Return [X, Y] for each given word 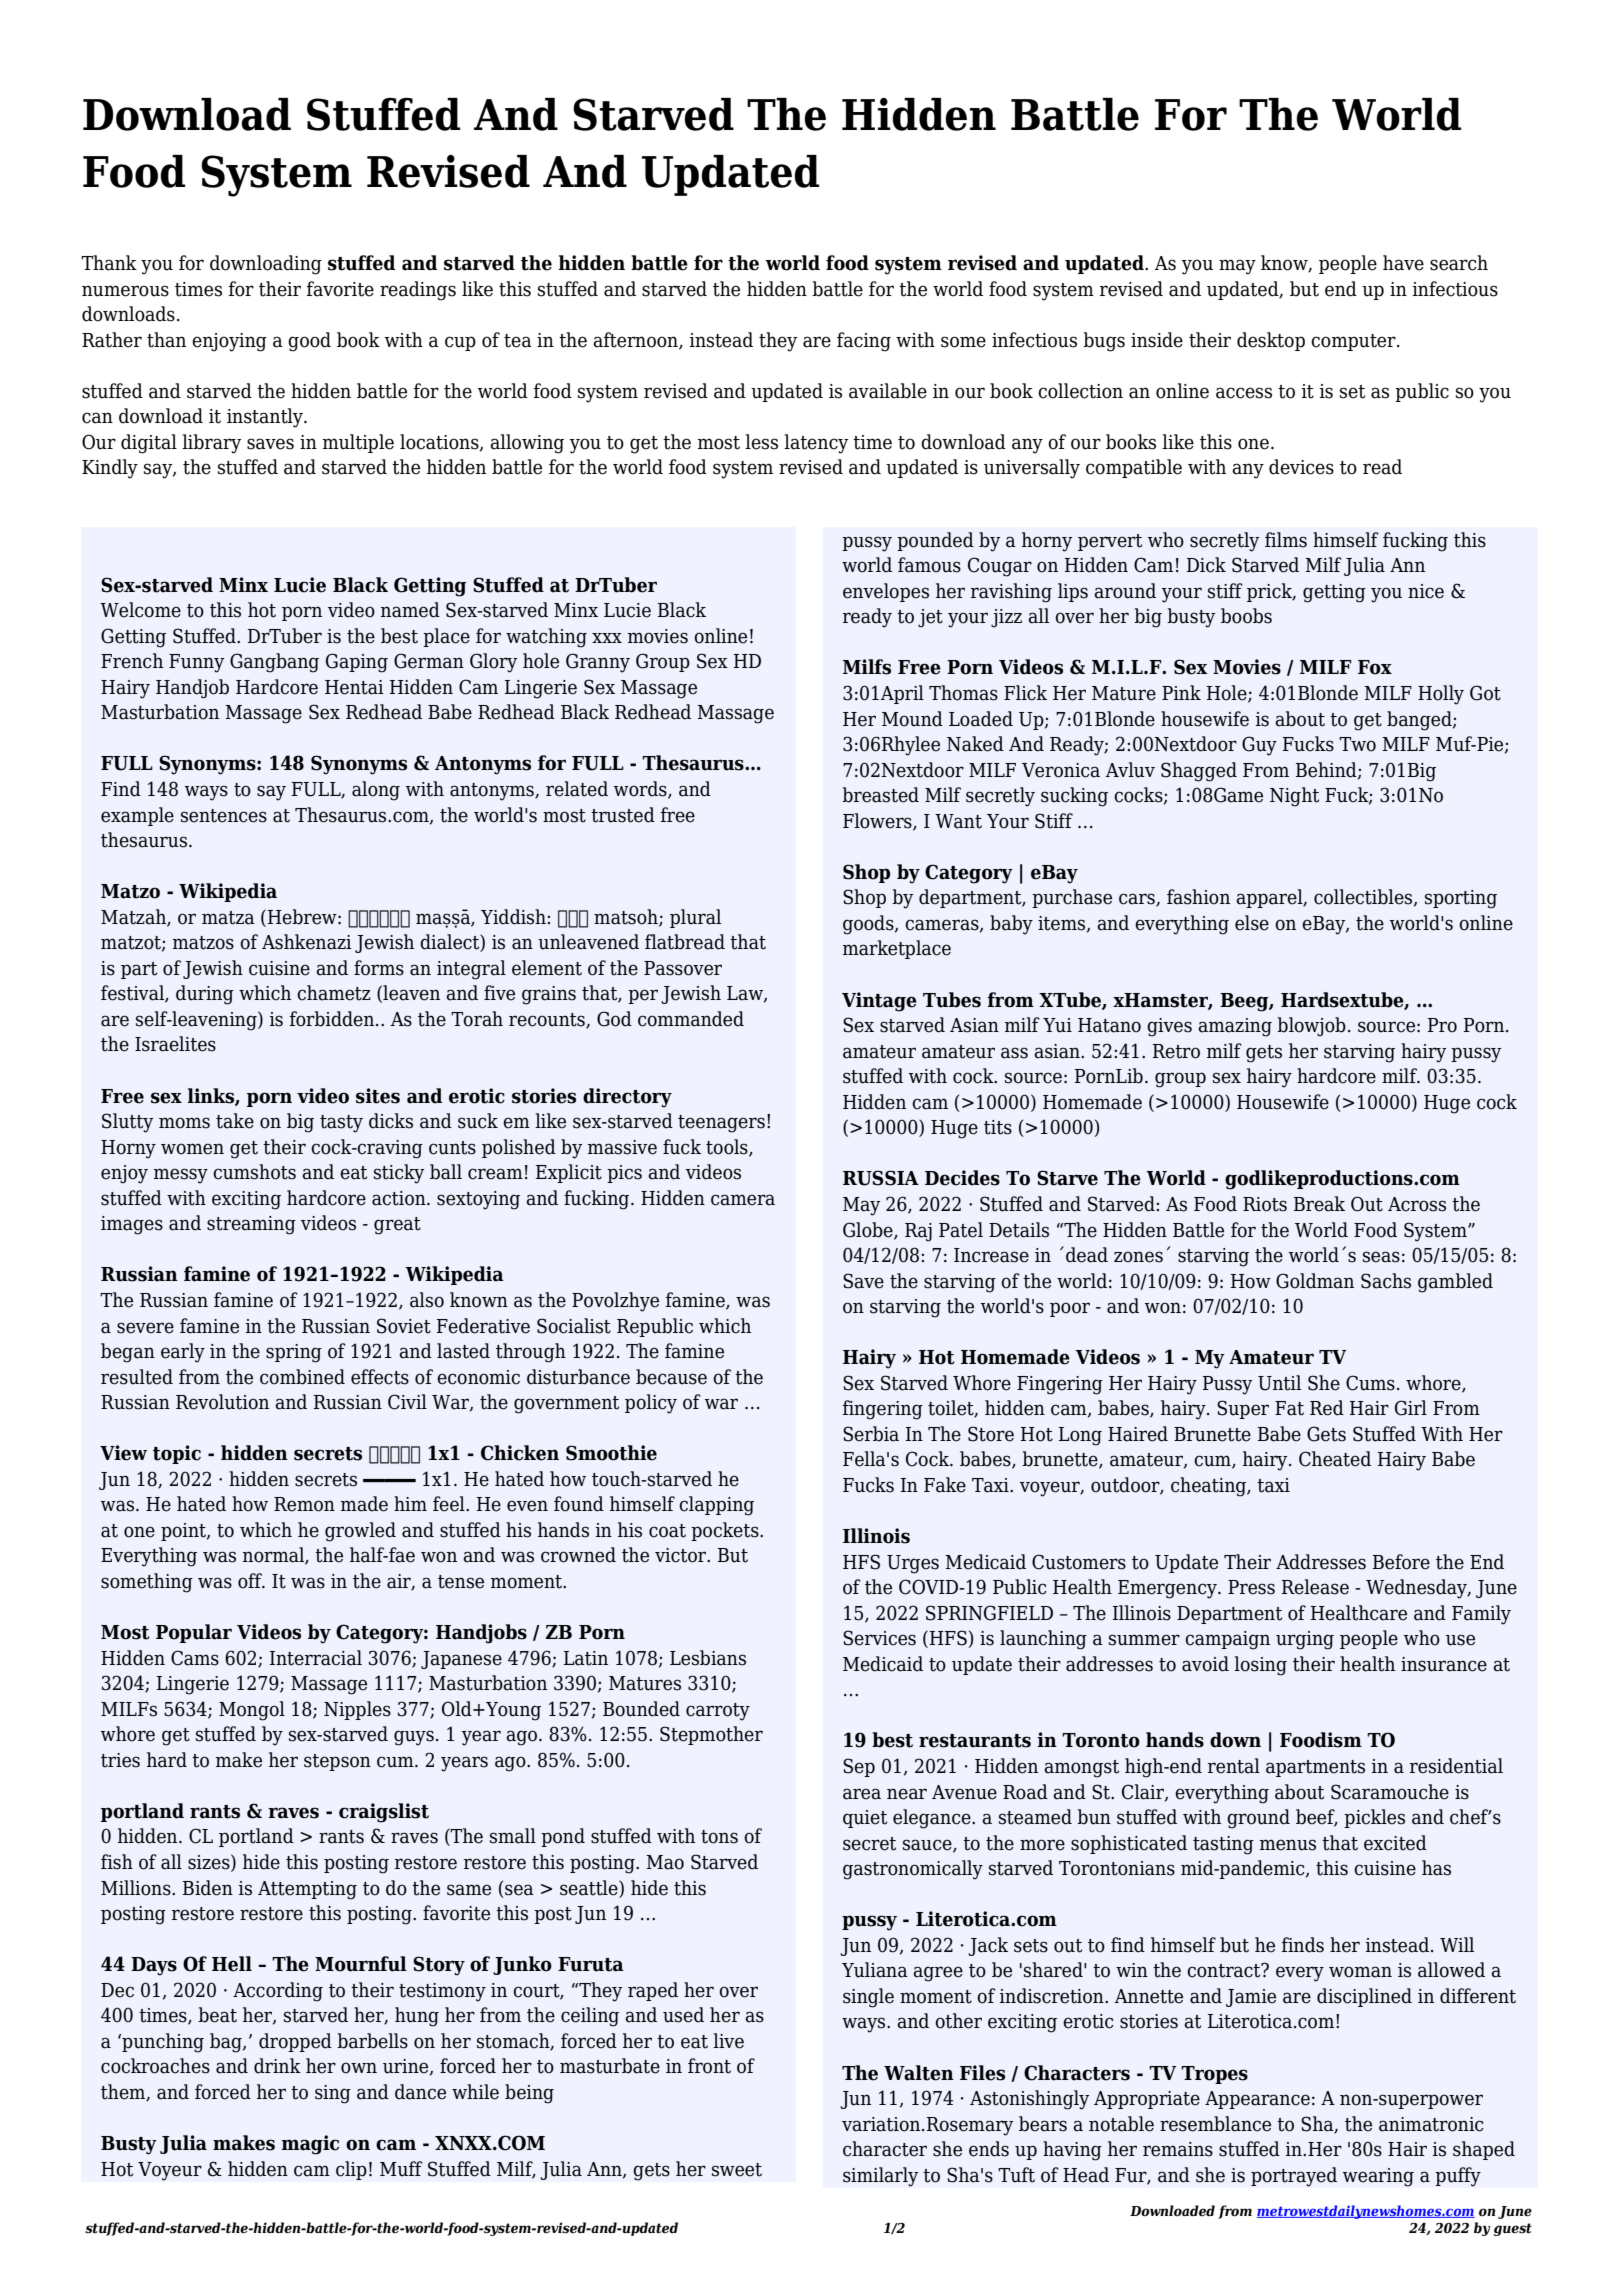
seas [1381, 1257]
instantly [266, 418]
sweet [737, 2170]
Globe [869, 1230]
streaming [251, 1225]
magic [310, 2145]
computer [1354, 342]
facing [864, 342]
